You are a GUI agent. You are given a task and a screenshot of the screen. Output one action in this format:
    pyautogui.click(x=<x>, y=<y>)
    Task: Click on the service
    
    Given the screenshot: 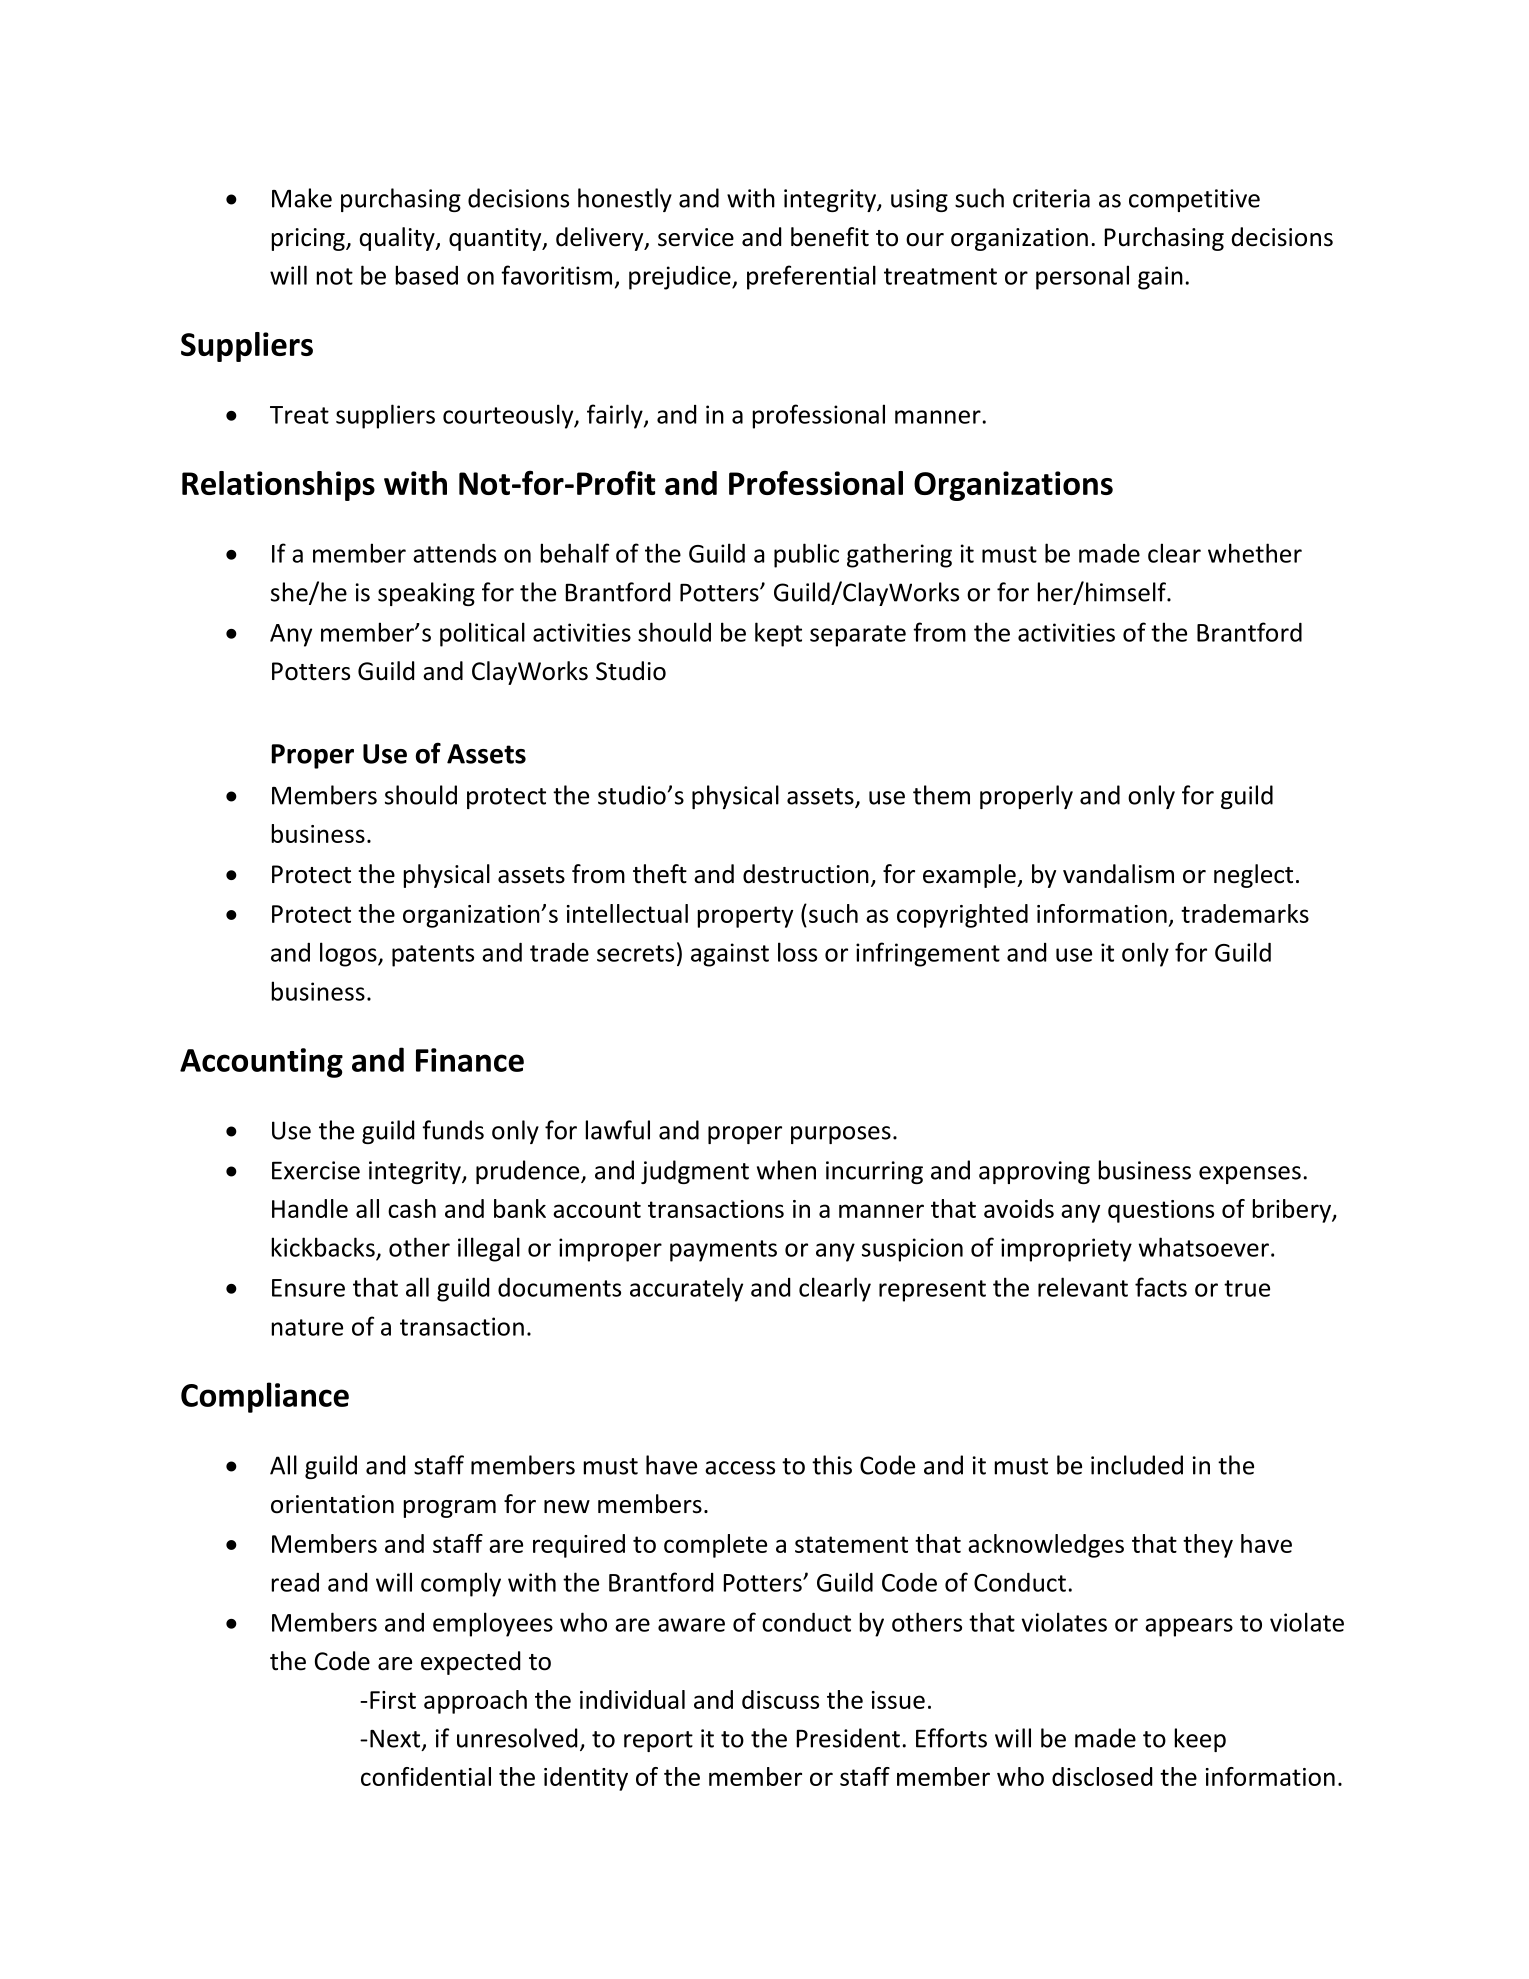 What is the action you would take?
    pyautogui.click(x=696, y=237)
